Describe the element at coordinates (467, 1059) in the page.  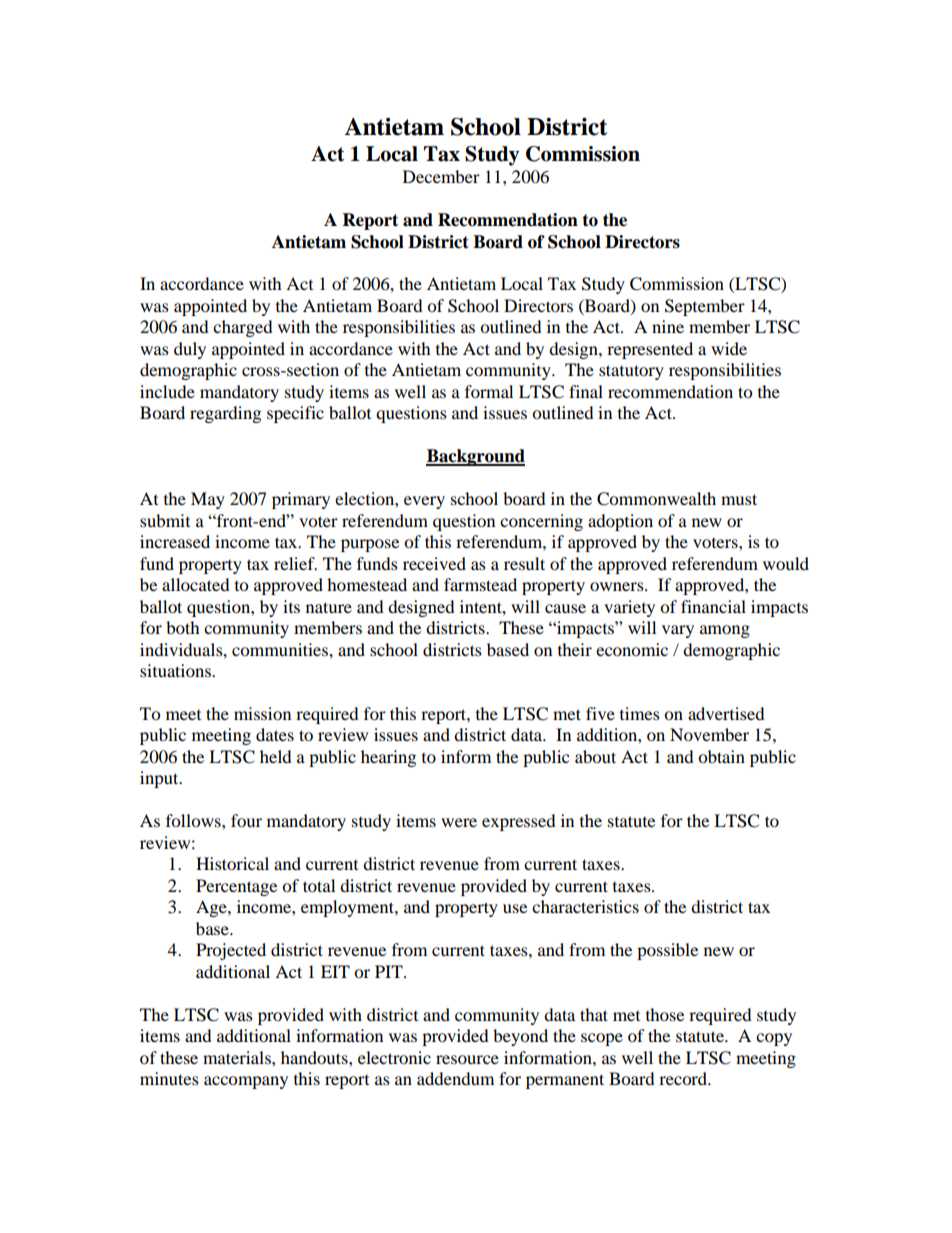
I see `resource` at that location.
